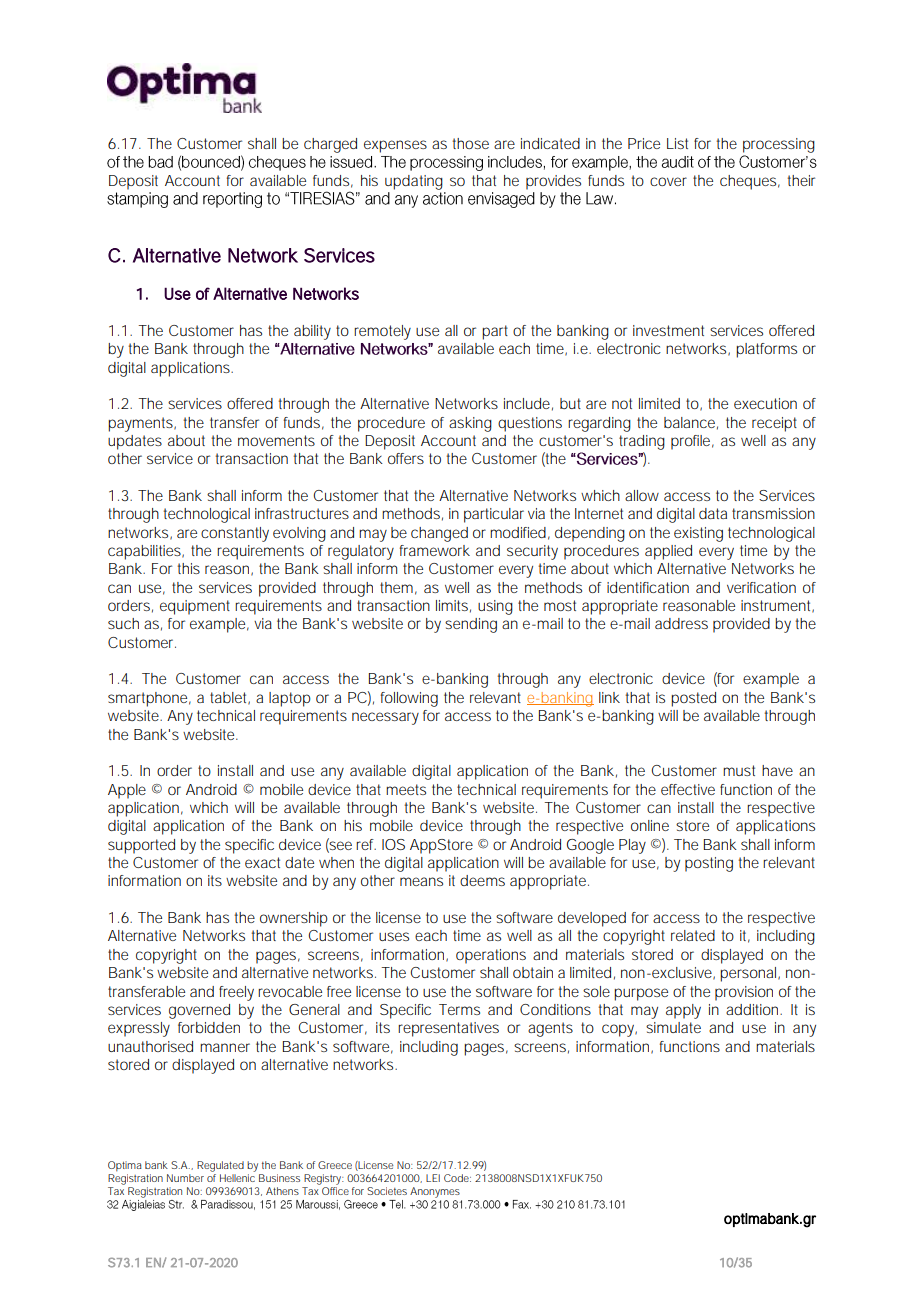  What do you see at coordinates (220, 1166) in the image?
I see `Regulated` at bounding box center [220, 1166].
